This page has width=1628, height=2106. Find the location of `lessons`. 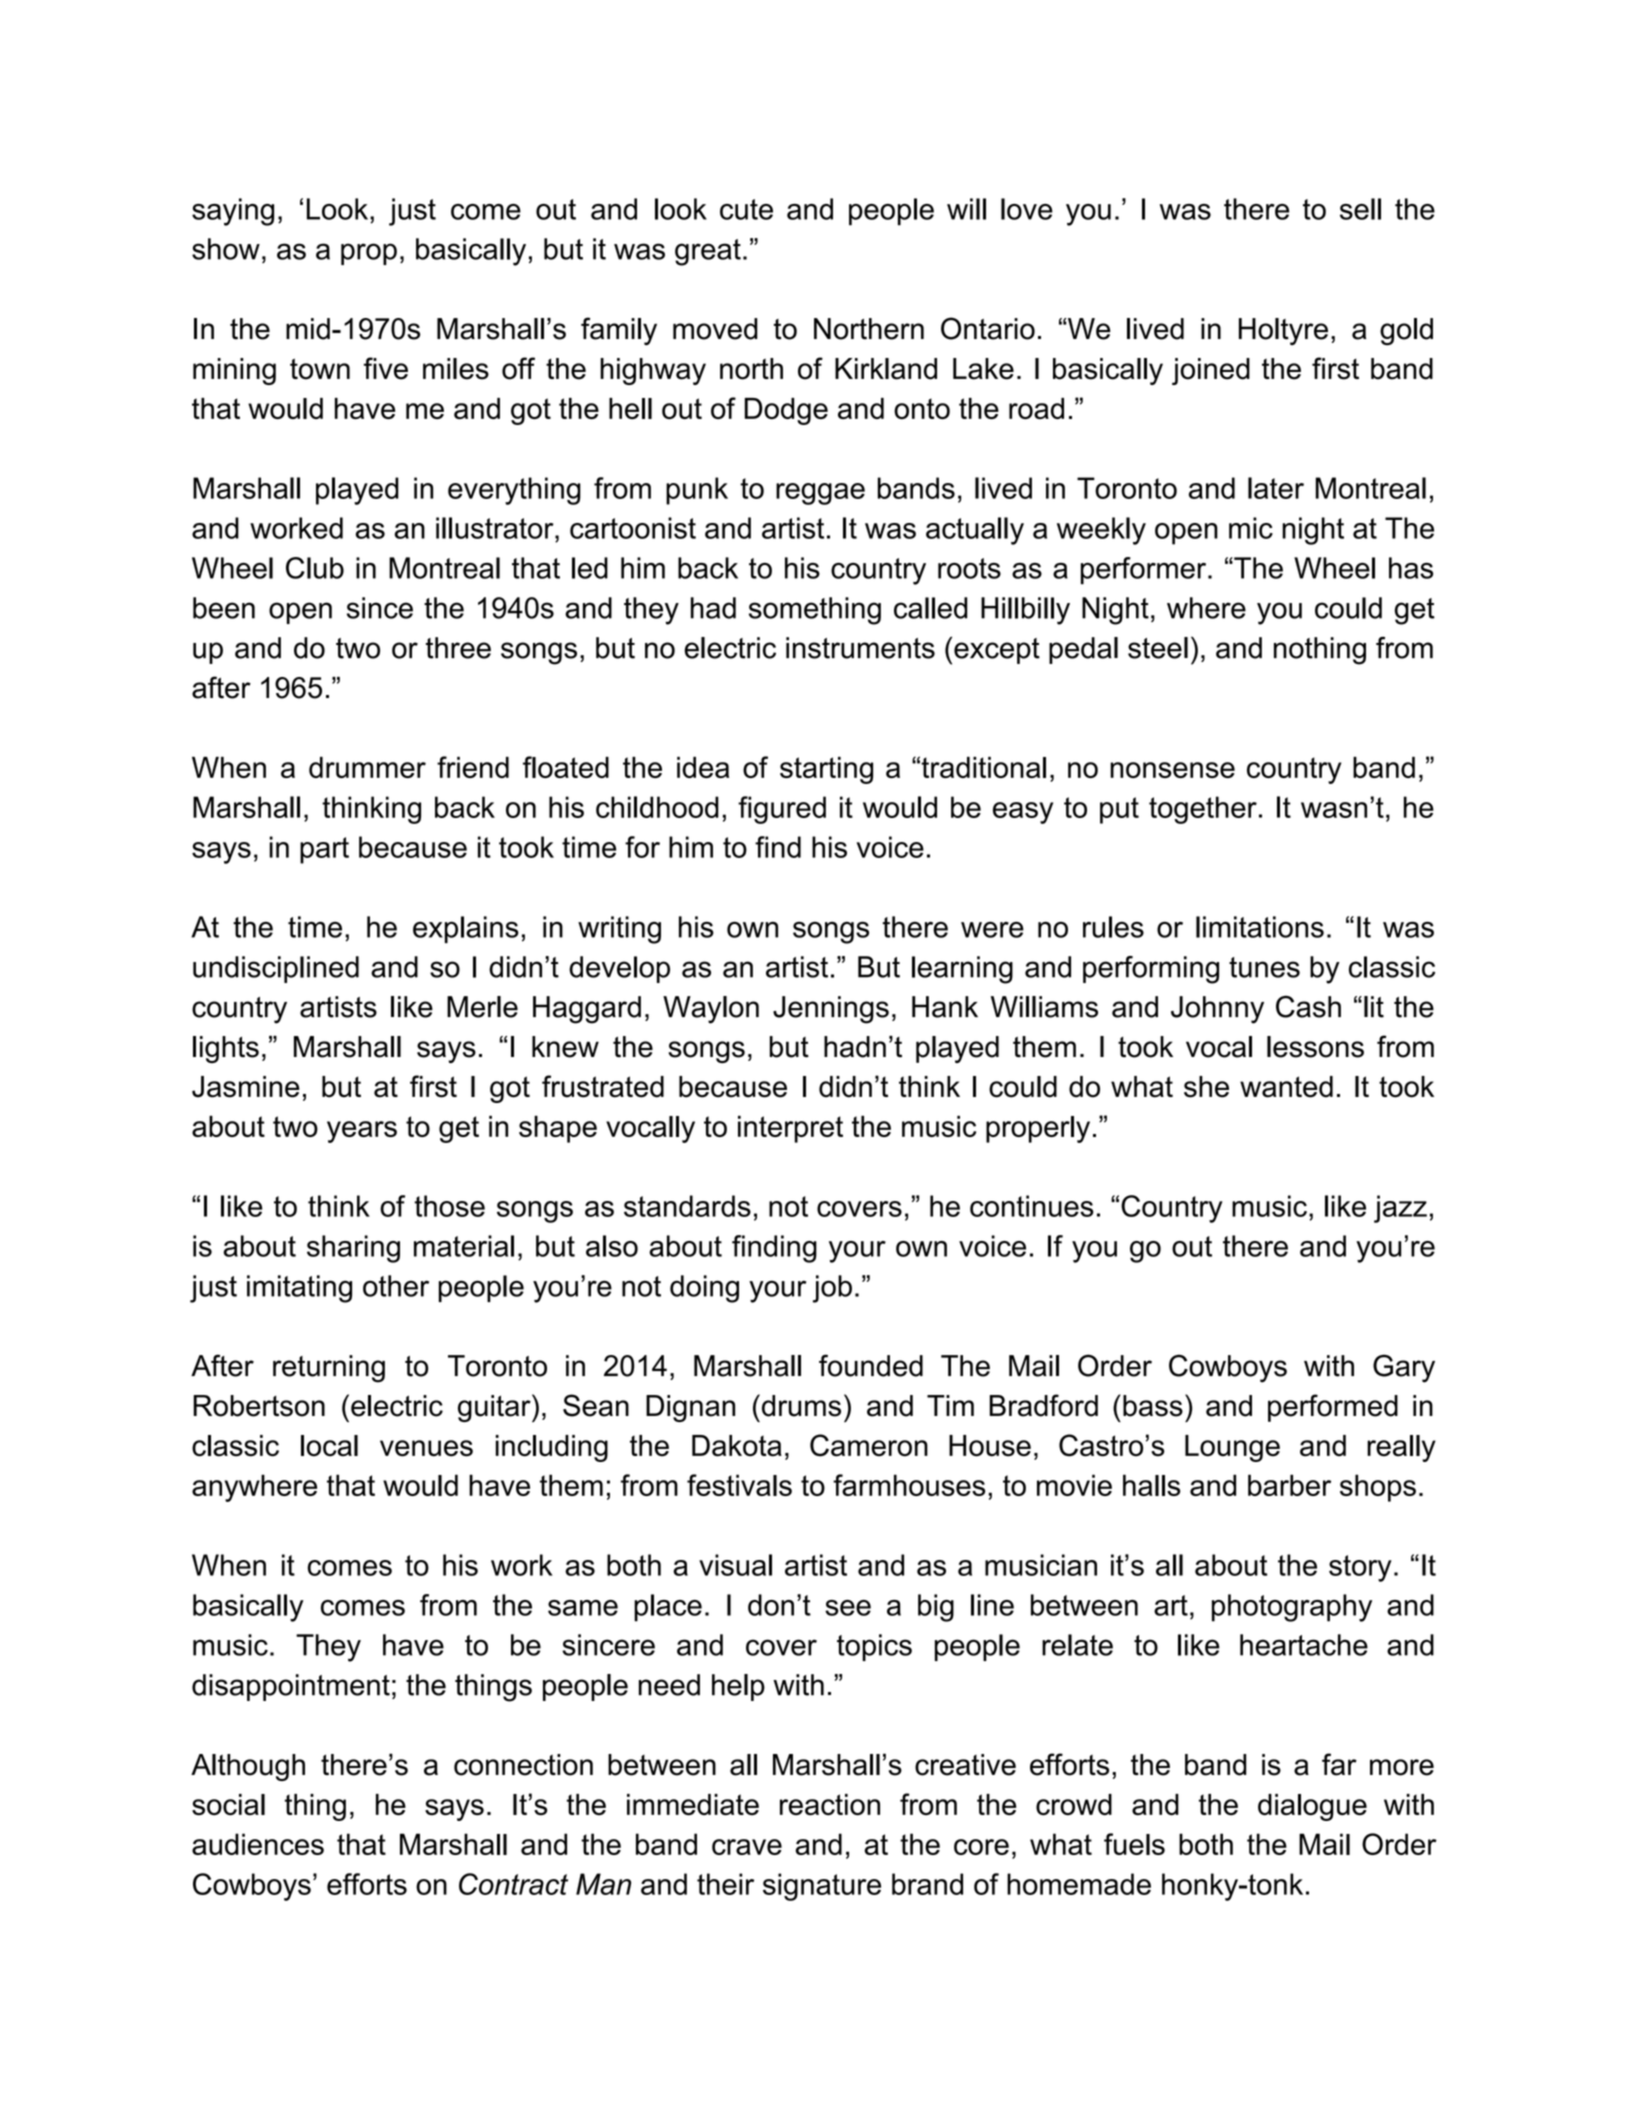

lessons is located at coordinates (1315, 1047).
